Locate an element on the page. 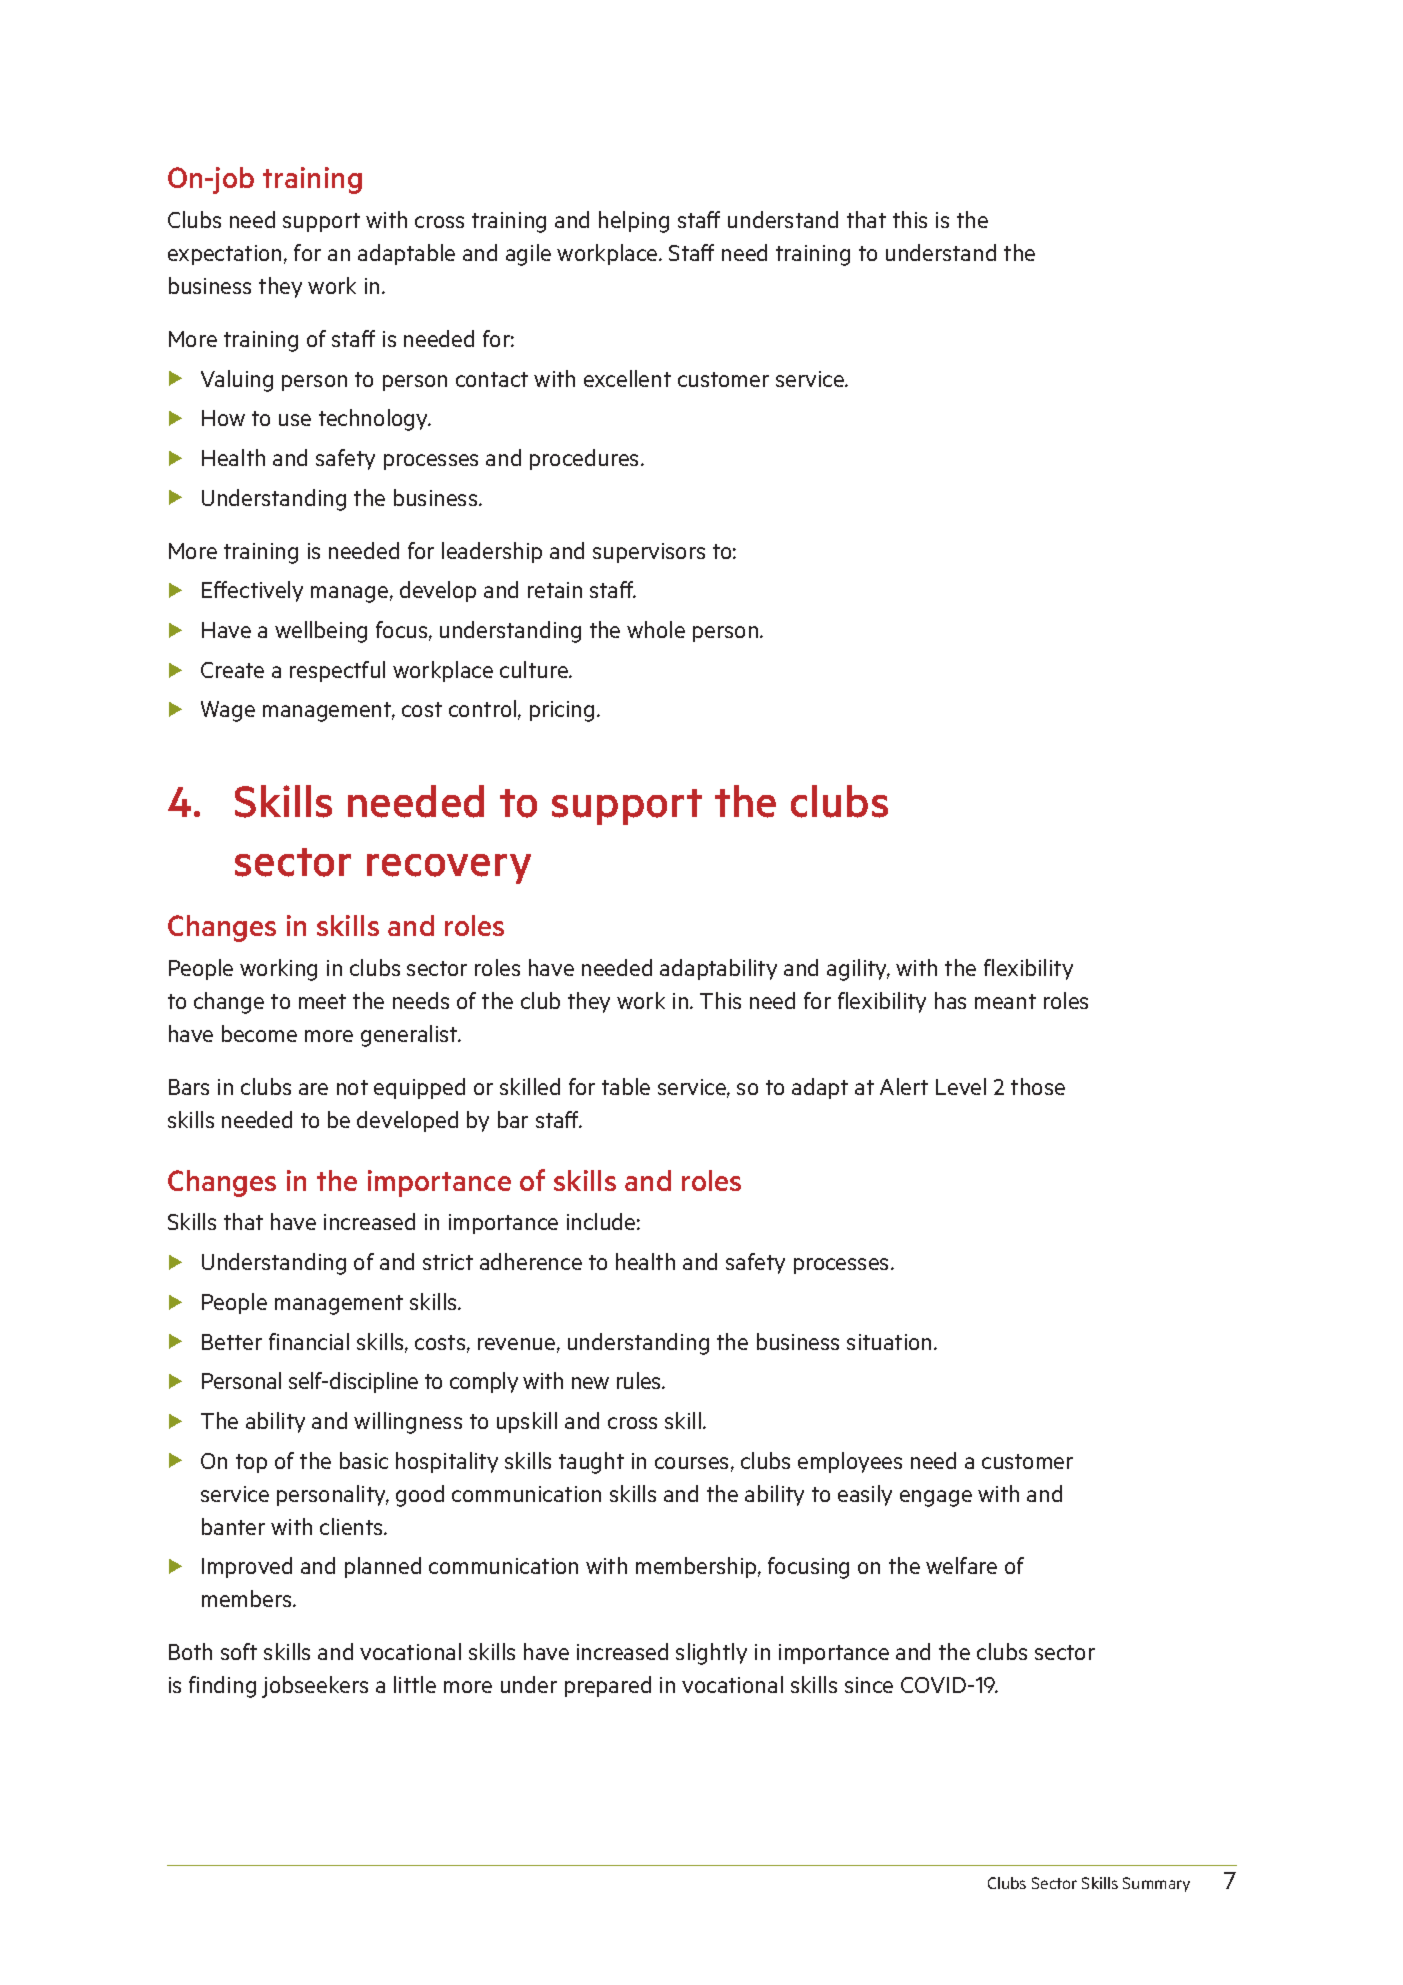 The image size is (1403, 1985). Alert is located at coordinates (904, 1086).
